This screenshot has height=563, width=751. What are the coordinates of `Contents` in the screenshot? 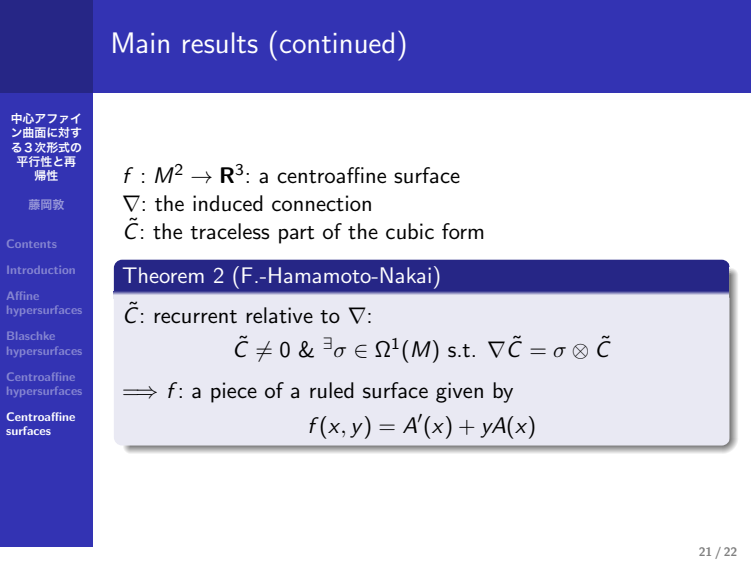 It's located at (31, 244).
